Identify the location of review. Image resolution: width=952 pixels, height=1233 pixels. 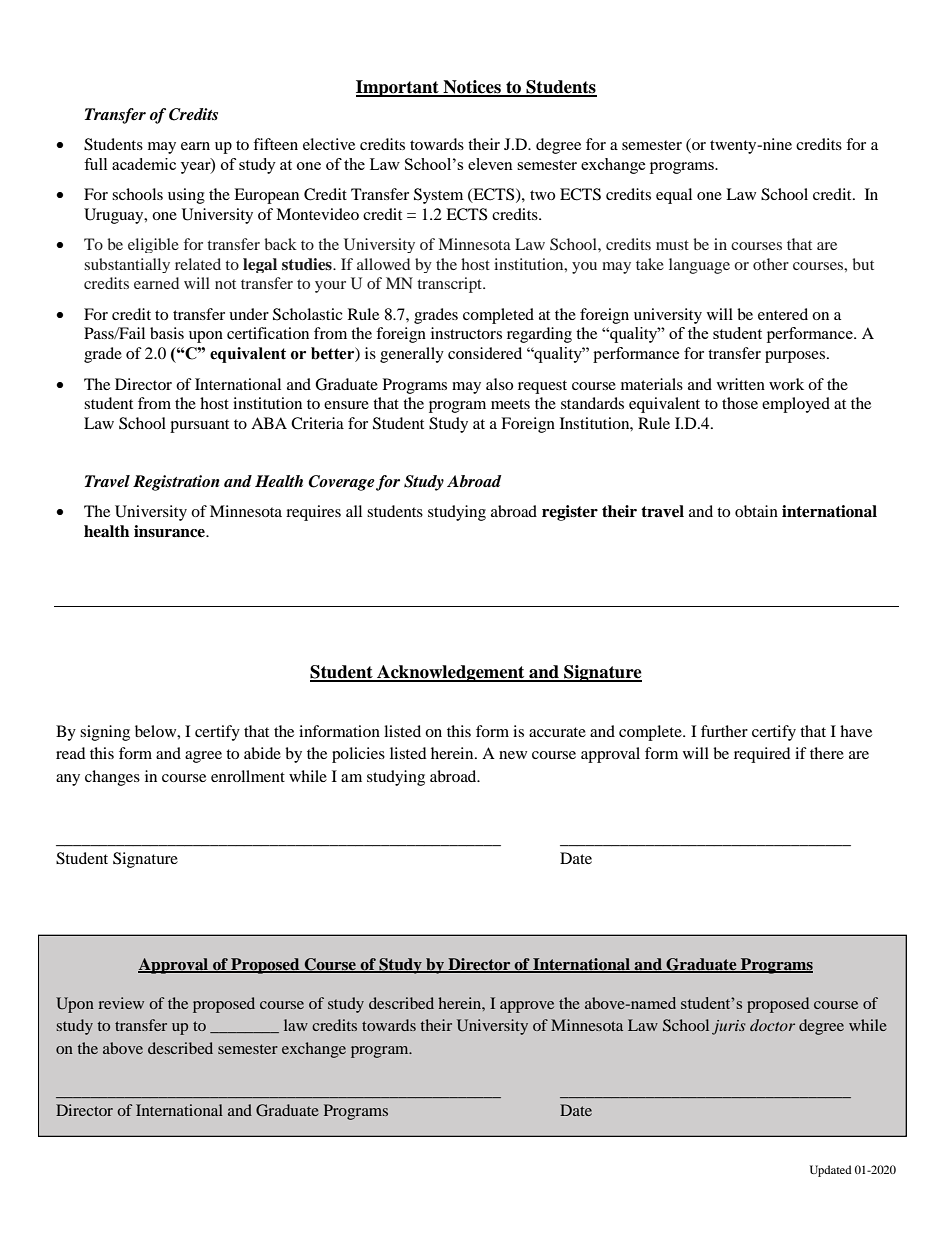
(121, 1003).
